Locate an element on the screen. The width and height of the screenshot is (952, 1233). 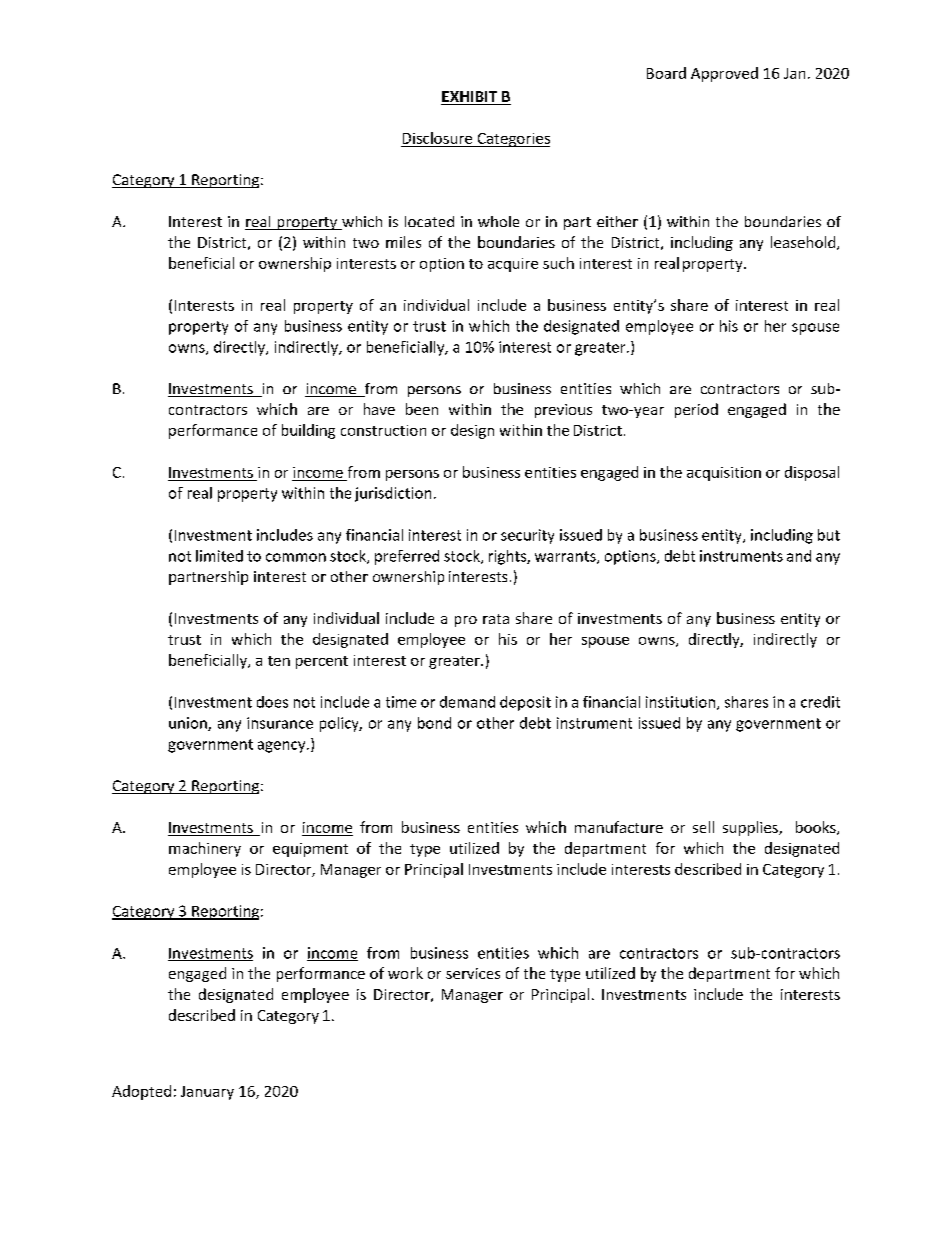
Approved is located at coordinates (724, 74).
